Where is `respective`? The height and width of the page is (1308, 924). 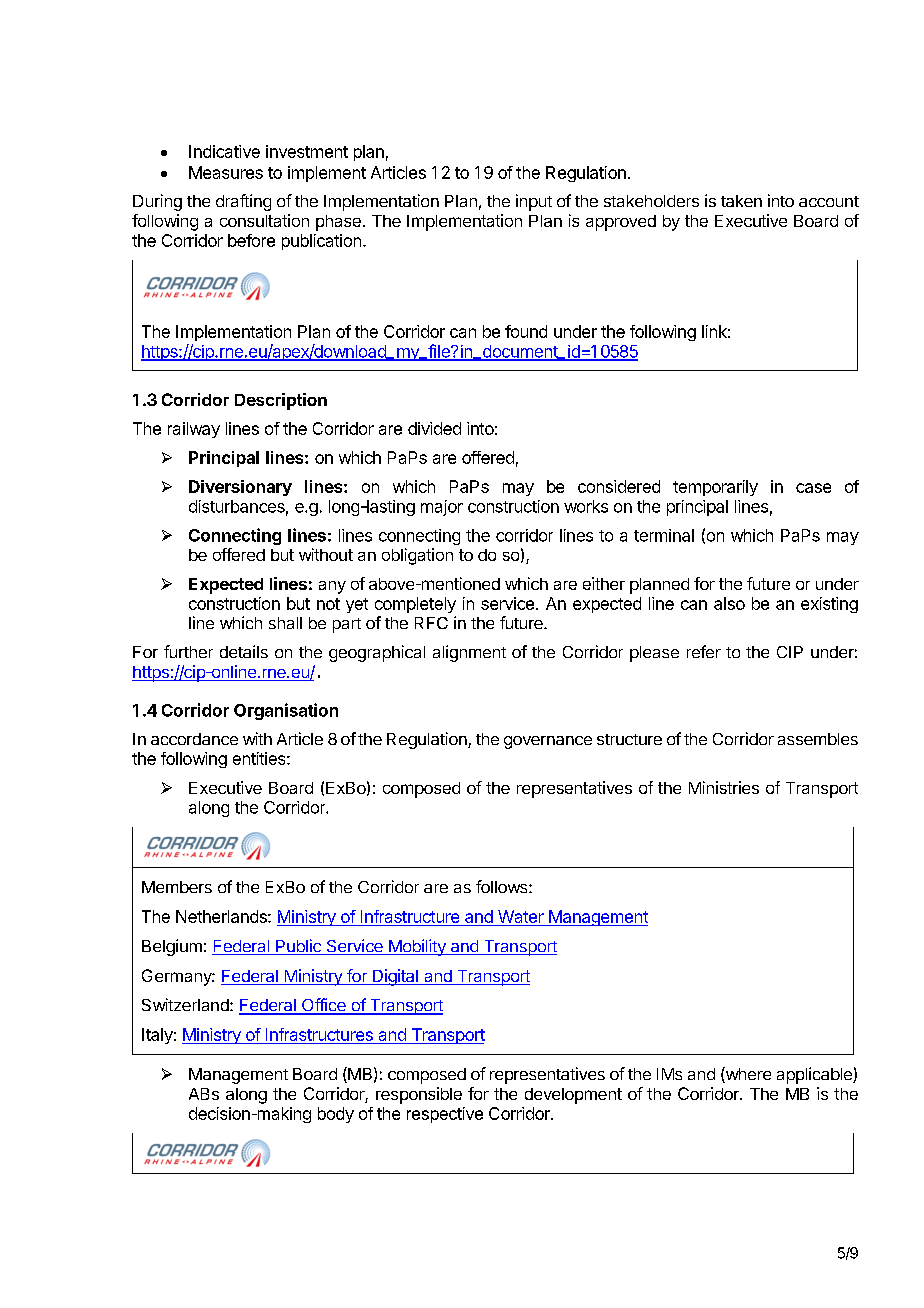
respective is located at coordinates (445, 1115).
